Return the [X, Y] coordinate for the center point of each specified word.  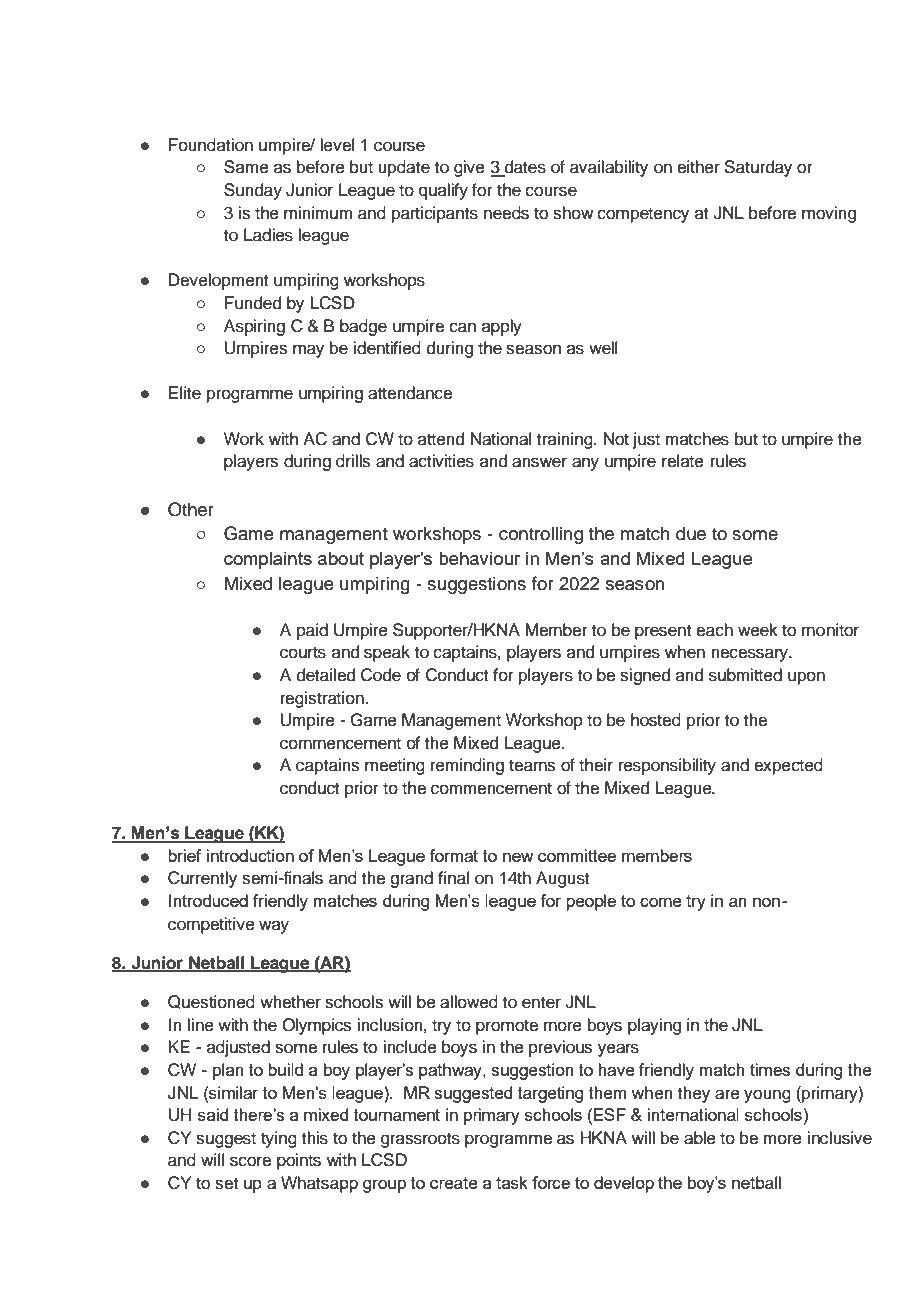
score [250, 1161]
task [512, 1182]
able [700, 1138]
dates [524, 168]
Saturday [758, 168]
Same [246, 167]
